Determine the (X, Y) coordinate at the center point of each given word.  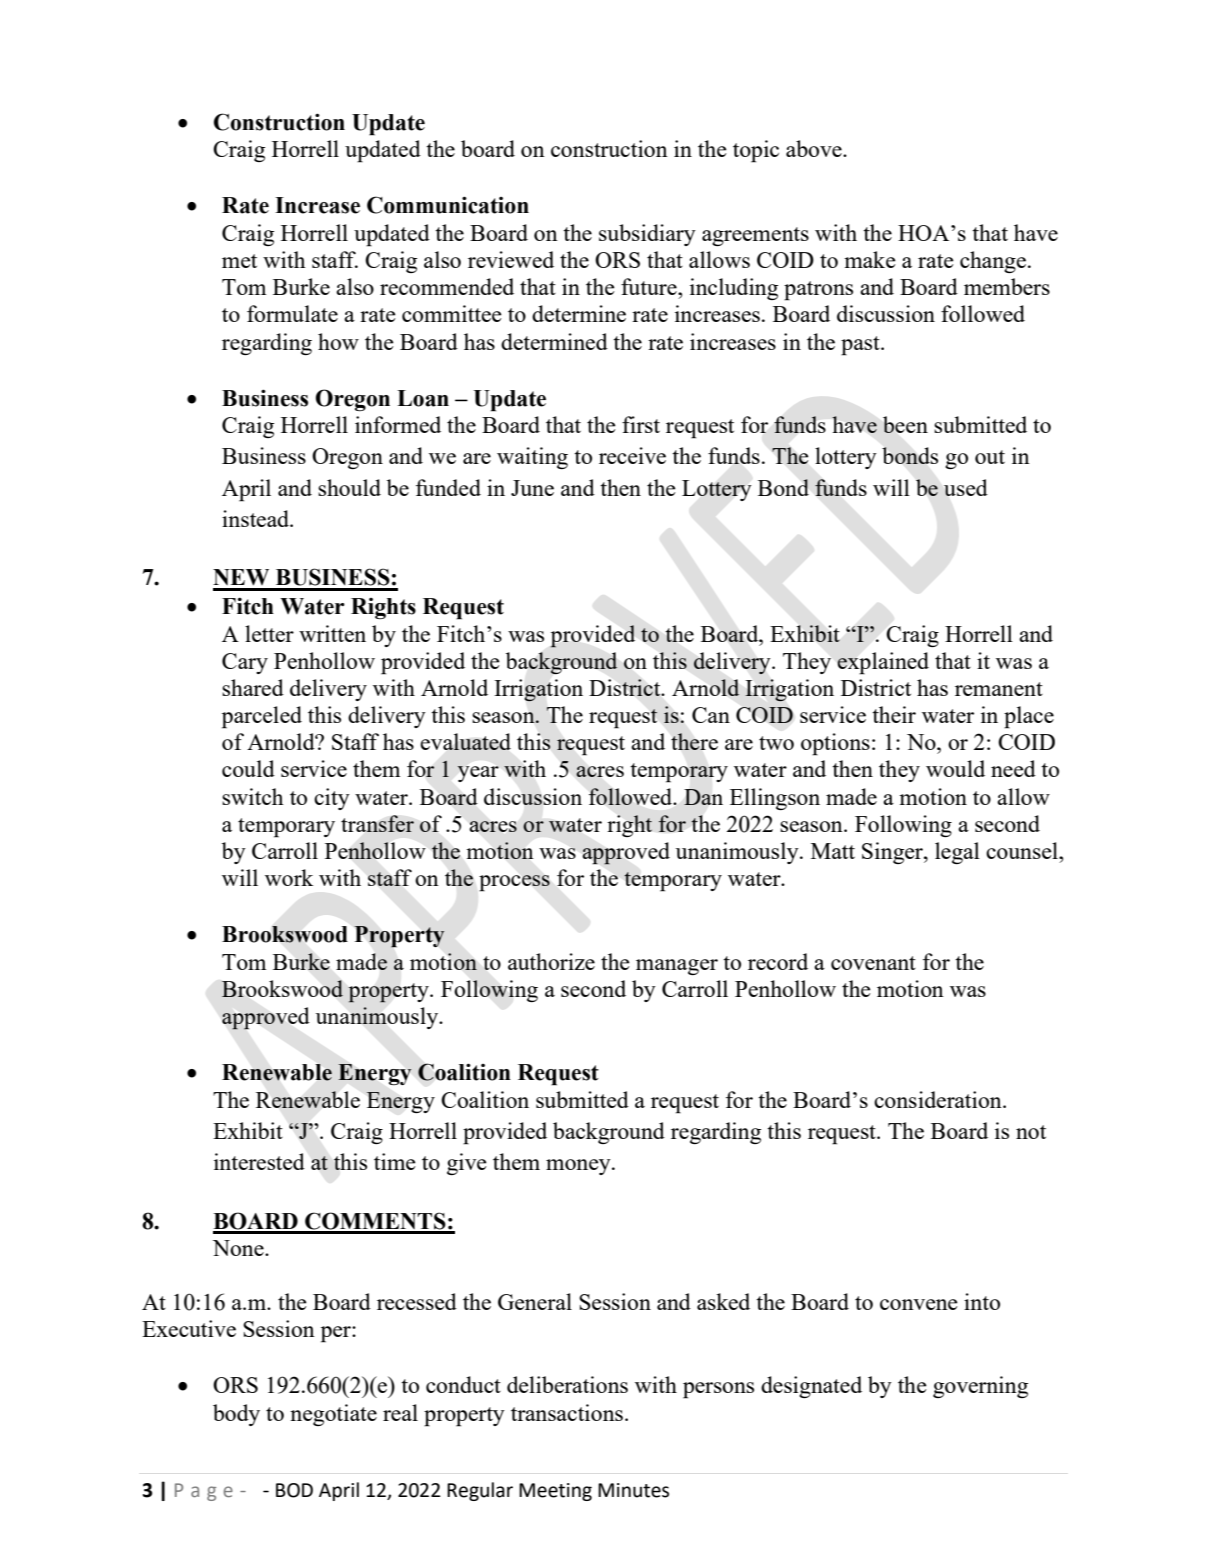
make (870, 259)
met (239, 261)
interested (259, 1161)
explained (883, 663)
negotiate (333, 1415)
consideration (939, 1099)
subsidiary (647, 235)
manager (677, 967)
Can (711, 715)
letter (269, 633)
